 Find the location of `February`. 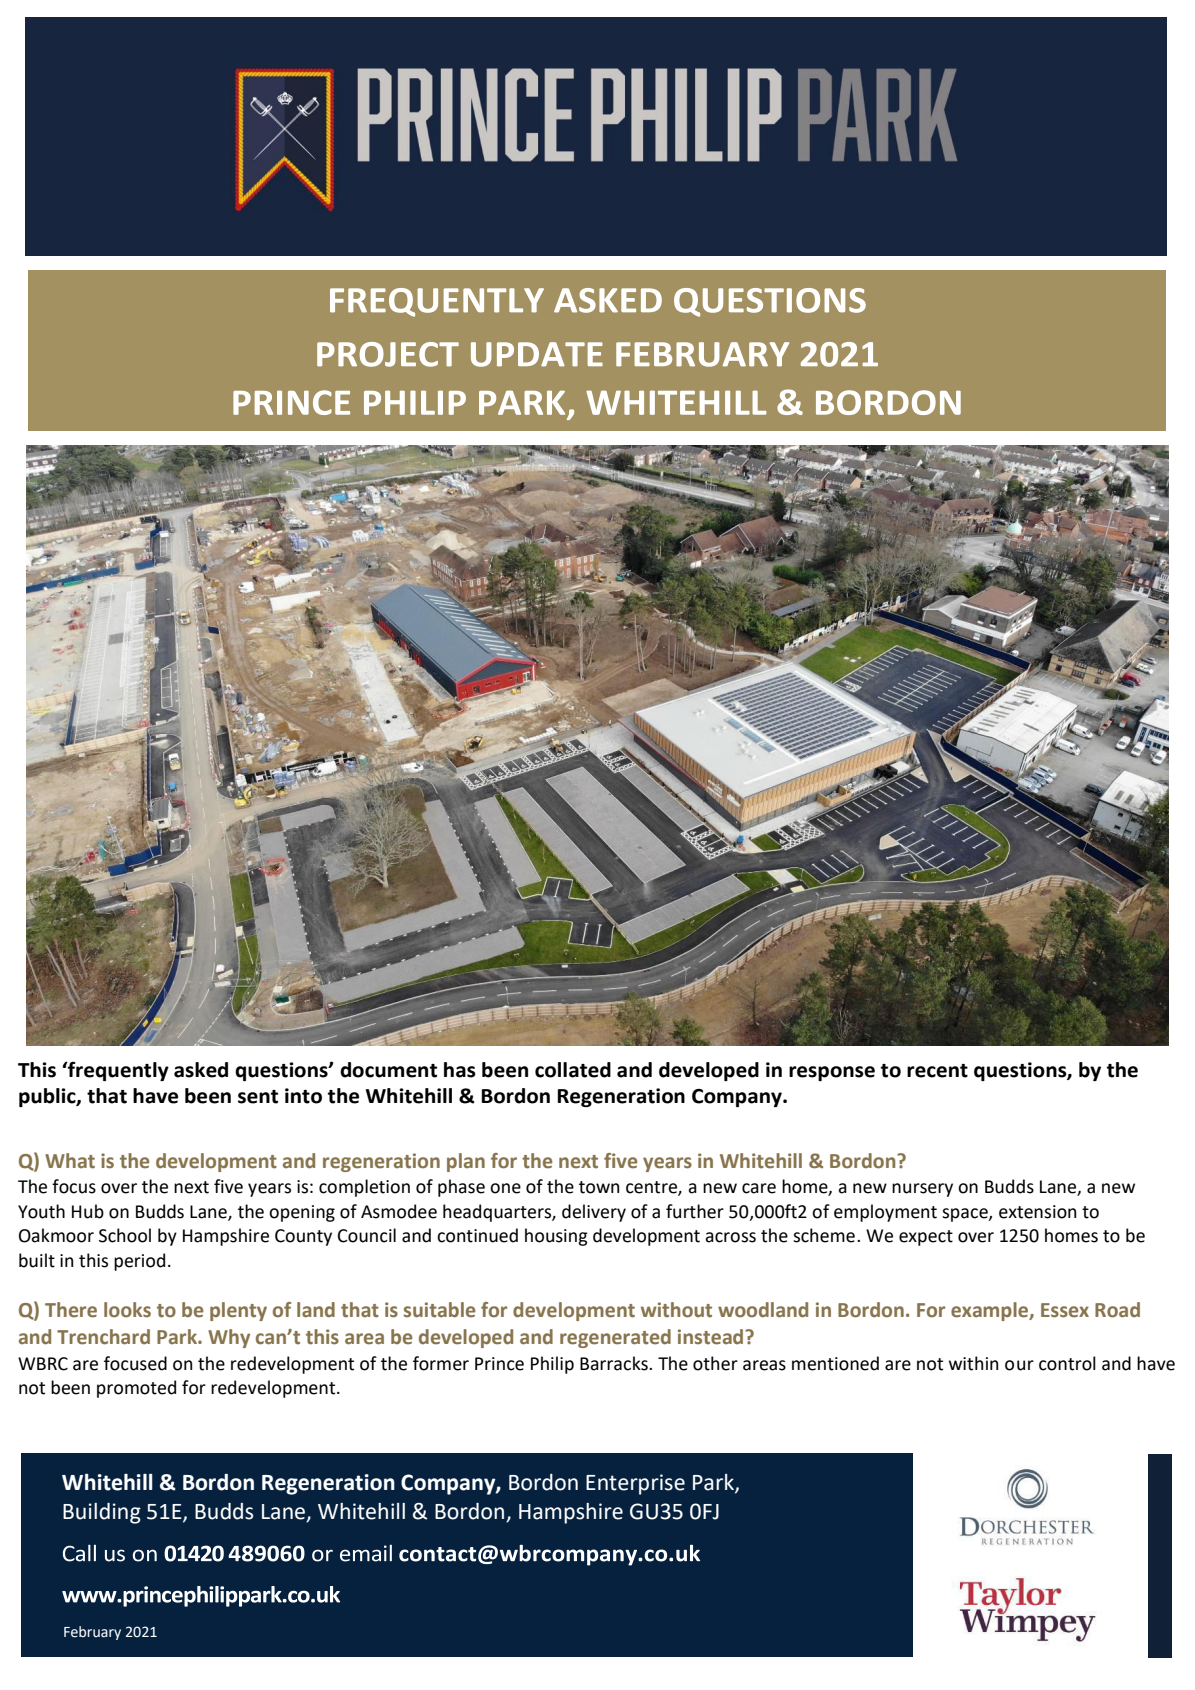

February is located at coordinates (92, 1633).
